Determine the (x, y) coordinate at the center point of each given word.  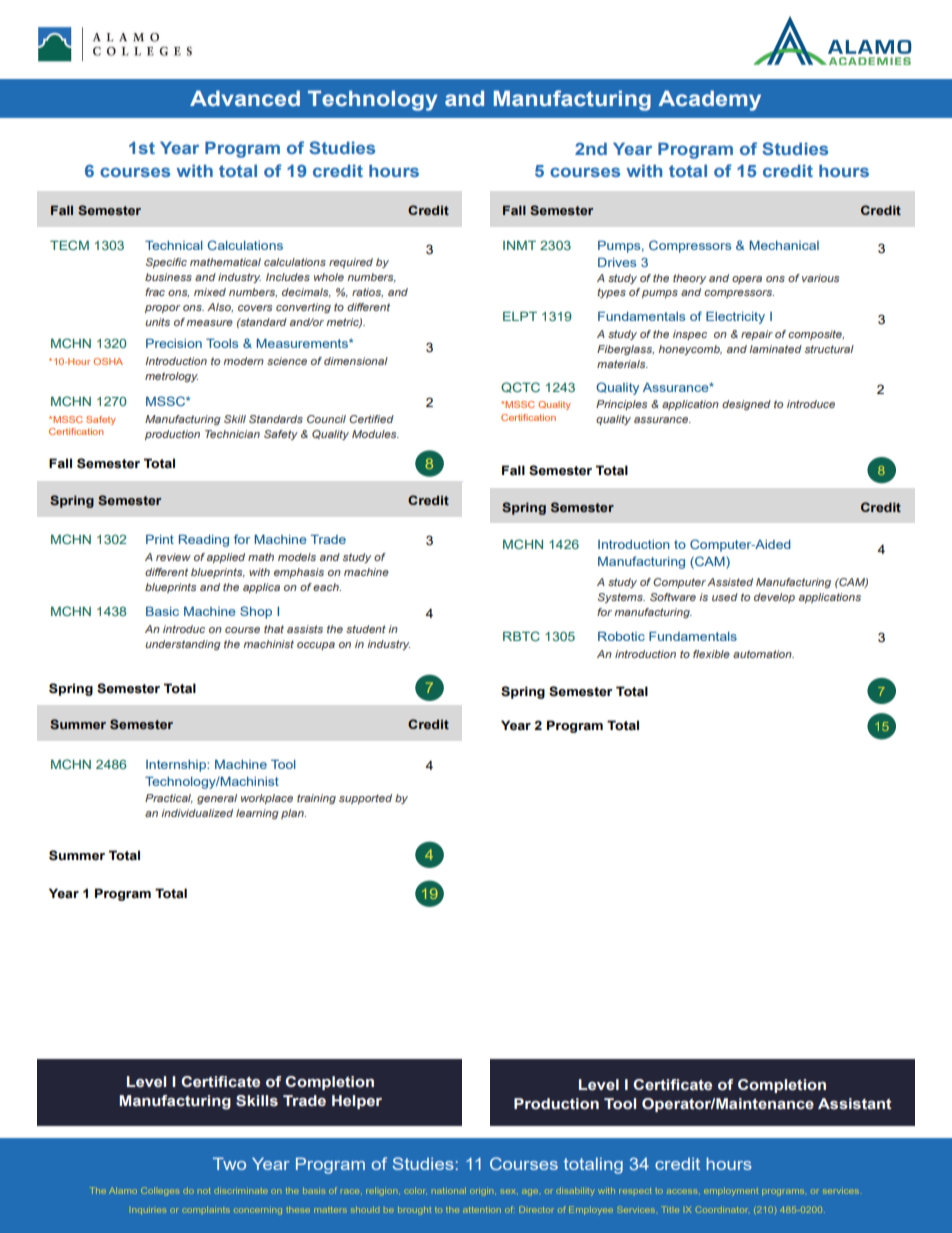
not (204, 1191)
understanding (183, 645)
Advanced (245, 98)
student (366, 629)
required (351, 263)
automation (763, 654)
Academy (709, 100)
